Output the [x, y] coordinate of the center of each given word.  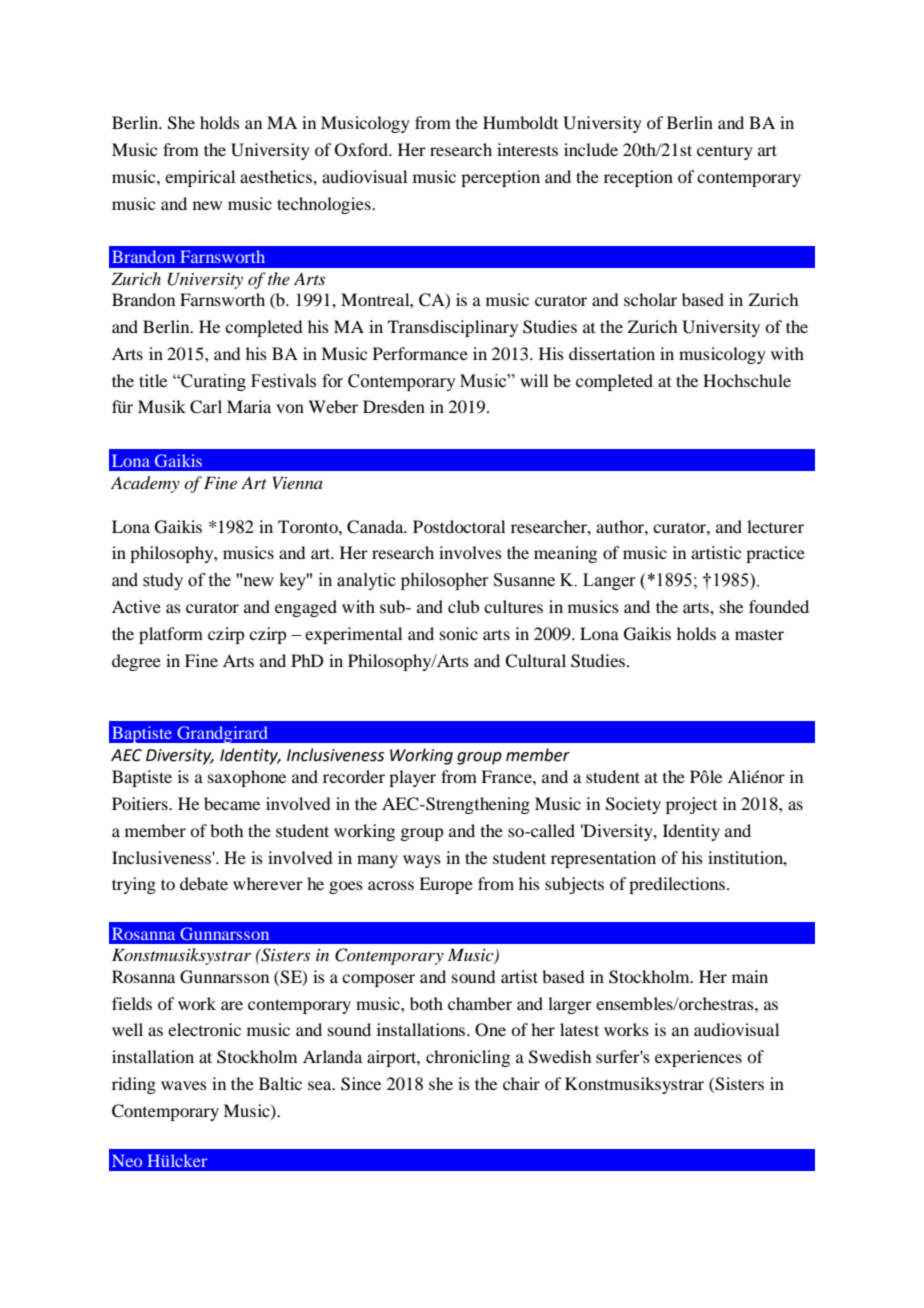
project [691, 805]
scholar [650, 299]
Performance [420, 353]
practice [775, 554]
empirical [200, 178]
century [725, 152]
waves [184, 1085]
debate [204, 883]
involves [470, 552]
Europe [446, 885]
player [412, 778]
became [232, 803]
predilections [677, 885]
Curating [212, 382]
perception [500, 178]
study [163, 581]
